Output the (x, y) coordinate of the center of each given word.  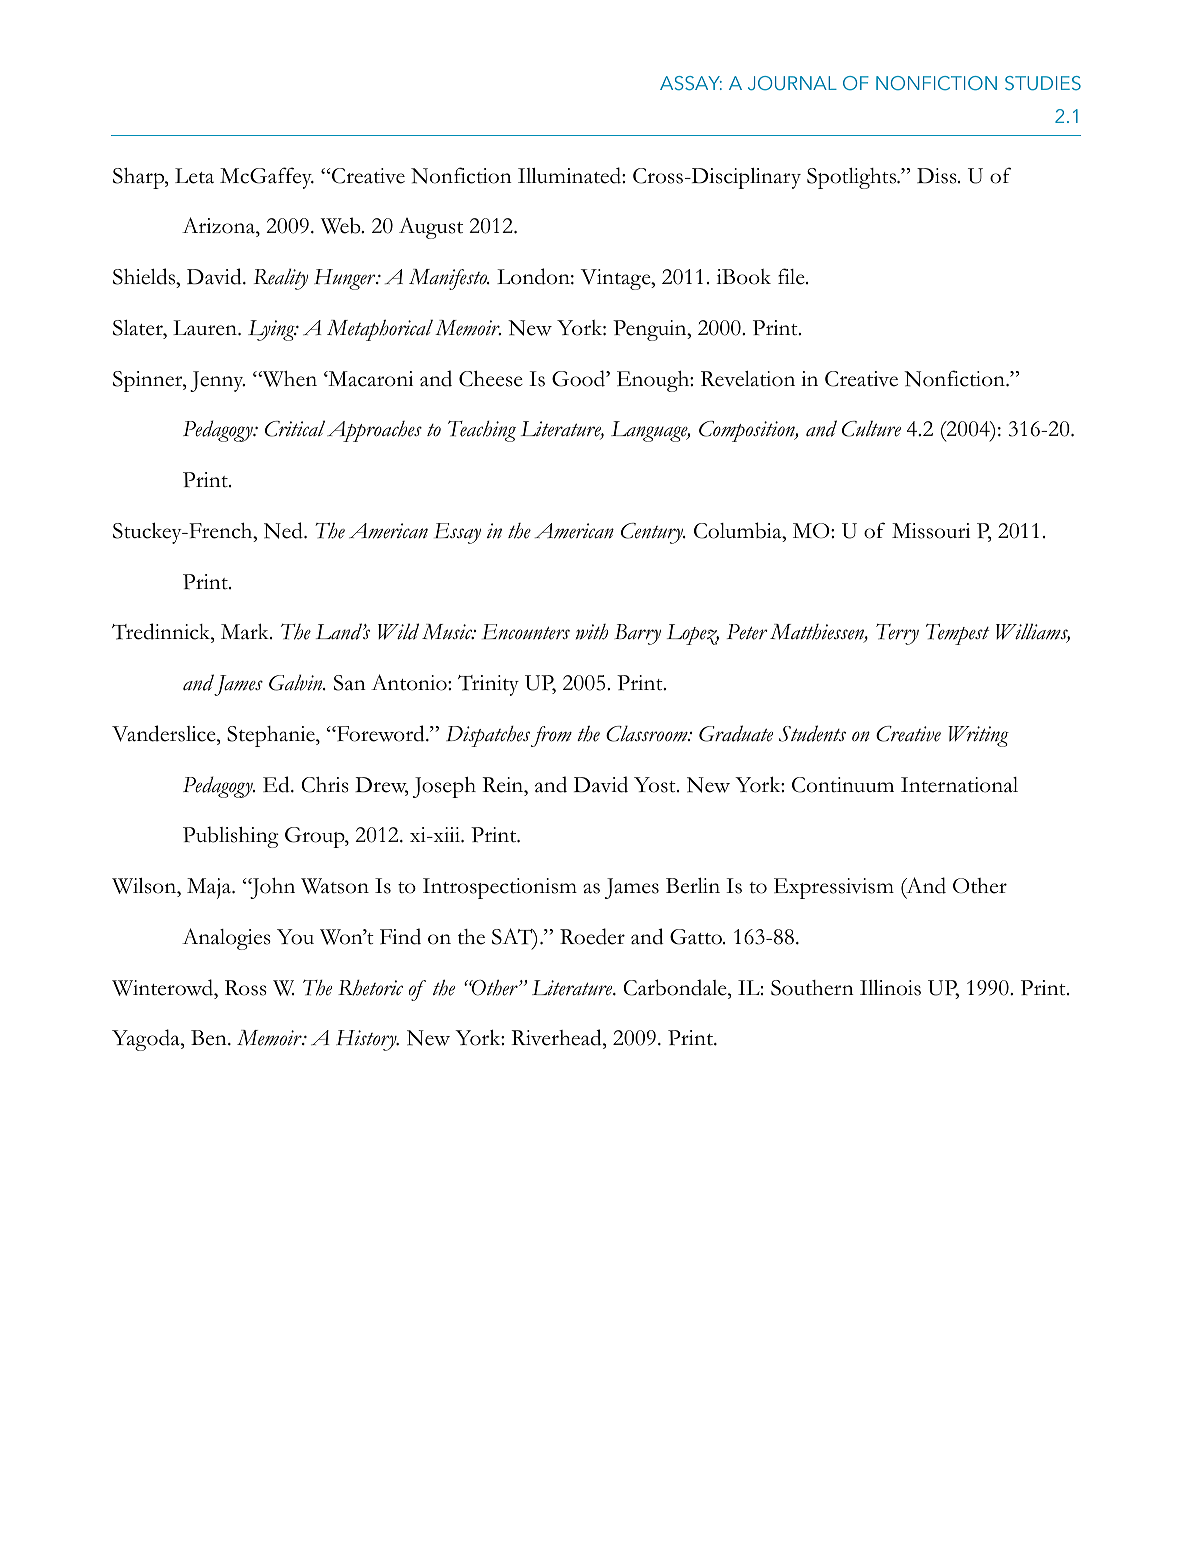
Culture (871, 428)
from (551, 736)
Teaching (482, 431)
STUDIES (1043, 83)
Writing (978, 736)
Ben (210, 1038)
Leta (194, 176)
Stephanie (272, 736)
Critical (295, 428)
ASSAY (691, 83)
